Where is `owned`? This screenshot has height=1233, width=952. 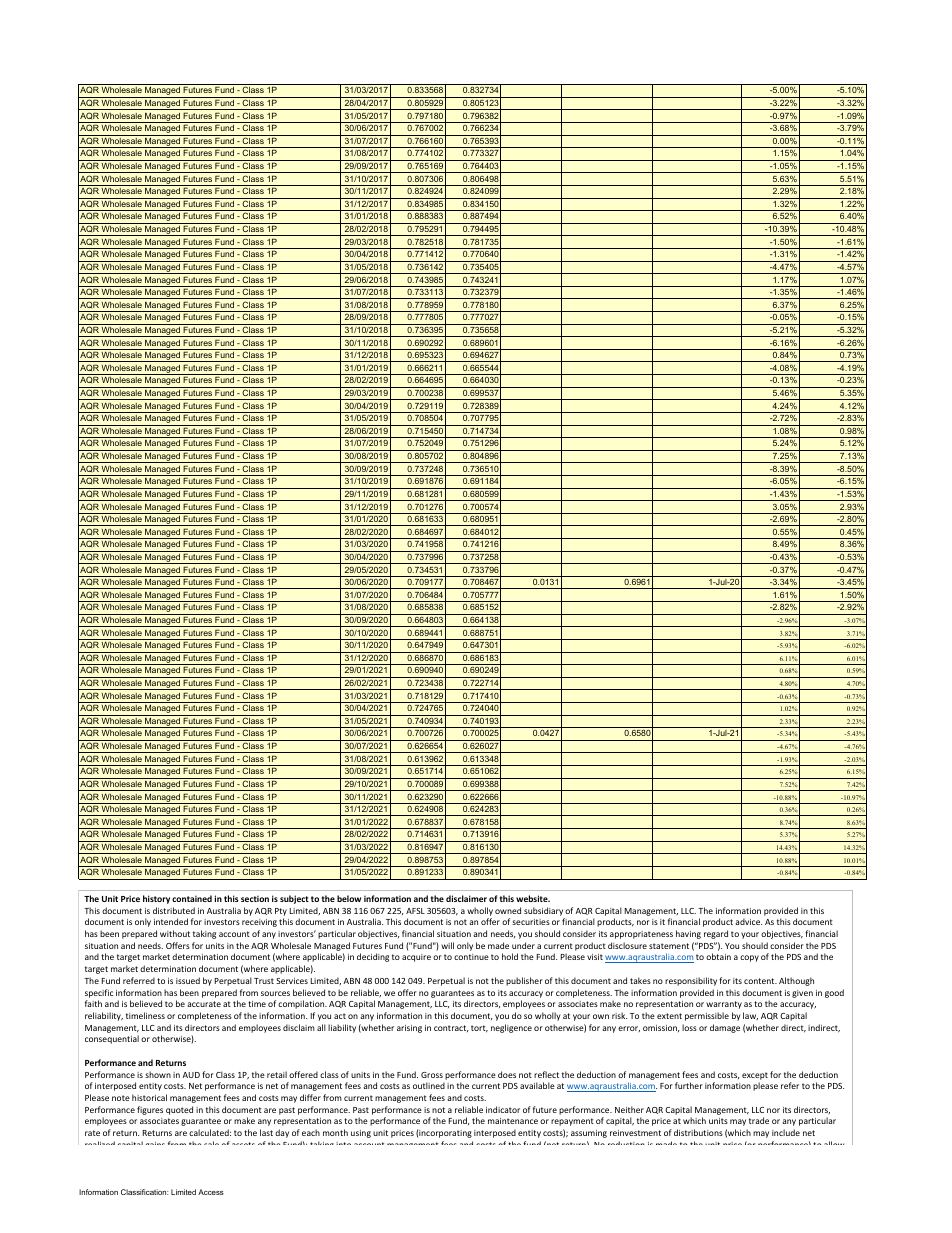
owned is located at coordinates (508, 910).
